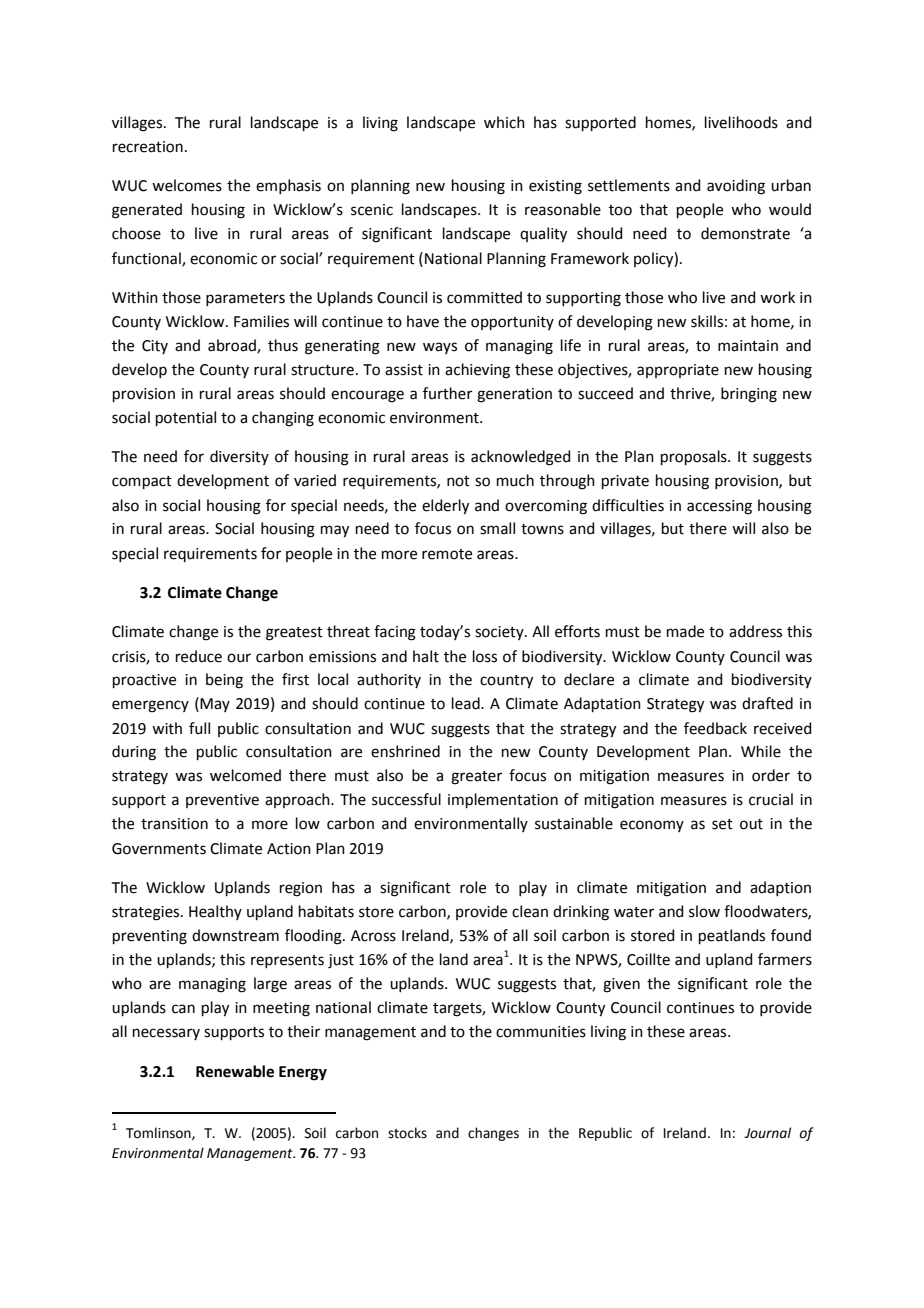  I want to click on order, so click(771, 775).
